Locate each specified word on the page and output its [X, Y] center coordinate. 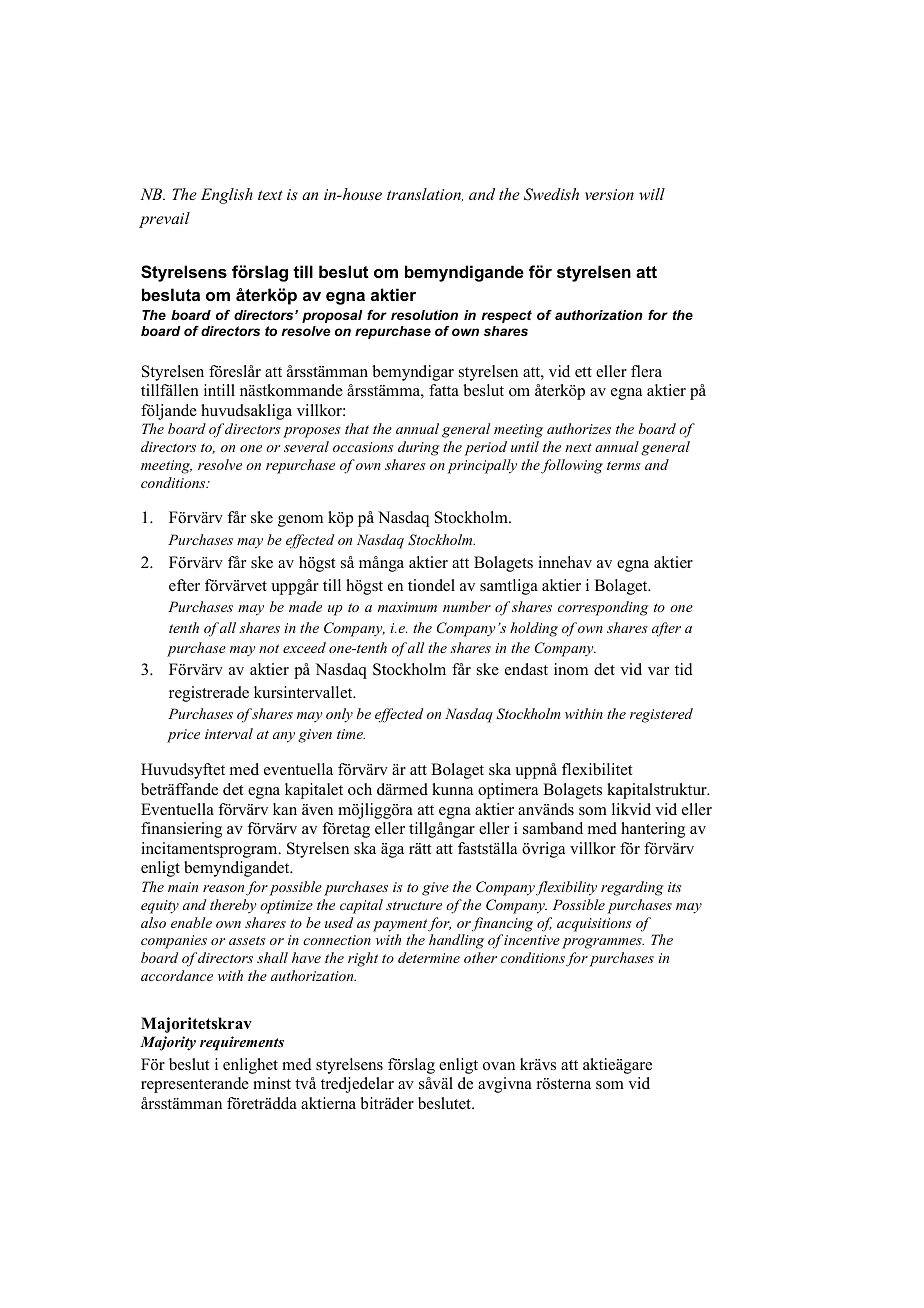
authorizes [579, 428]
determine [429, 957]
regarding [632, 888]
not [269, 648]
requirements [242, 1043]
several [306, 446]
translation [425, 194]
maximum [407, 607]
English [227, 196]
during [418, 448]
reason [223, 888]
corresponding [603, 608]
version [609, 194]
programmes [603, 943]
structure [414, 905]
